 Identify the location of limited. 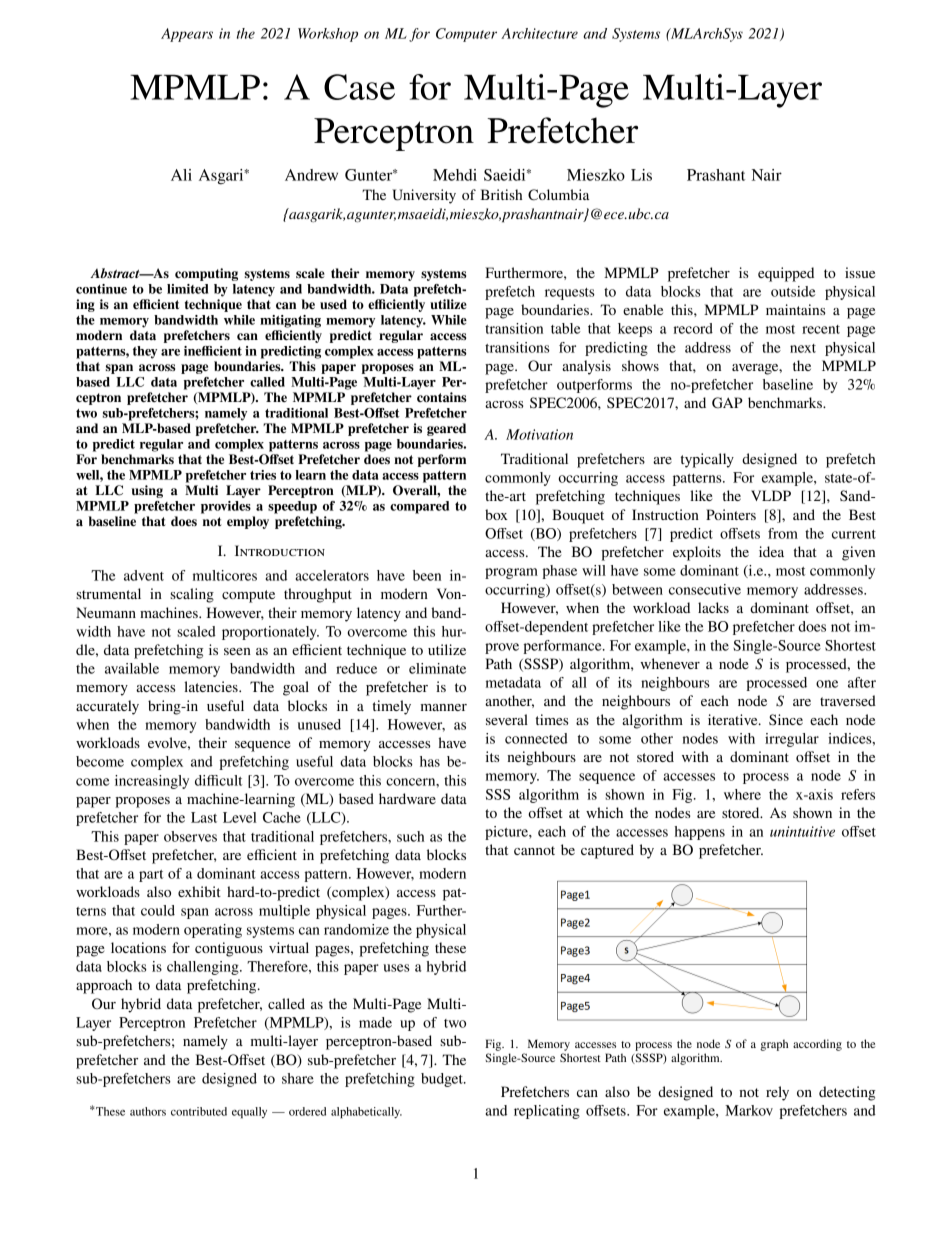
(187, 289).
